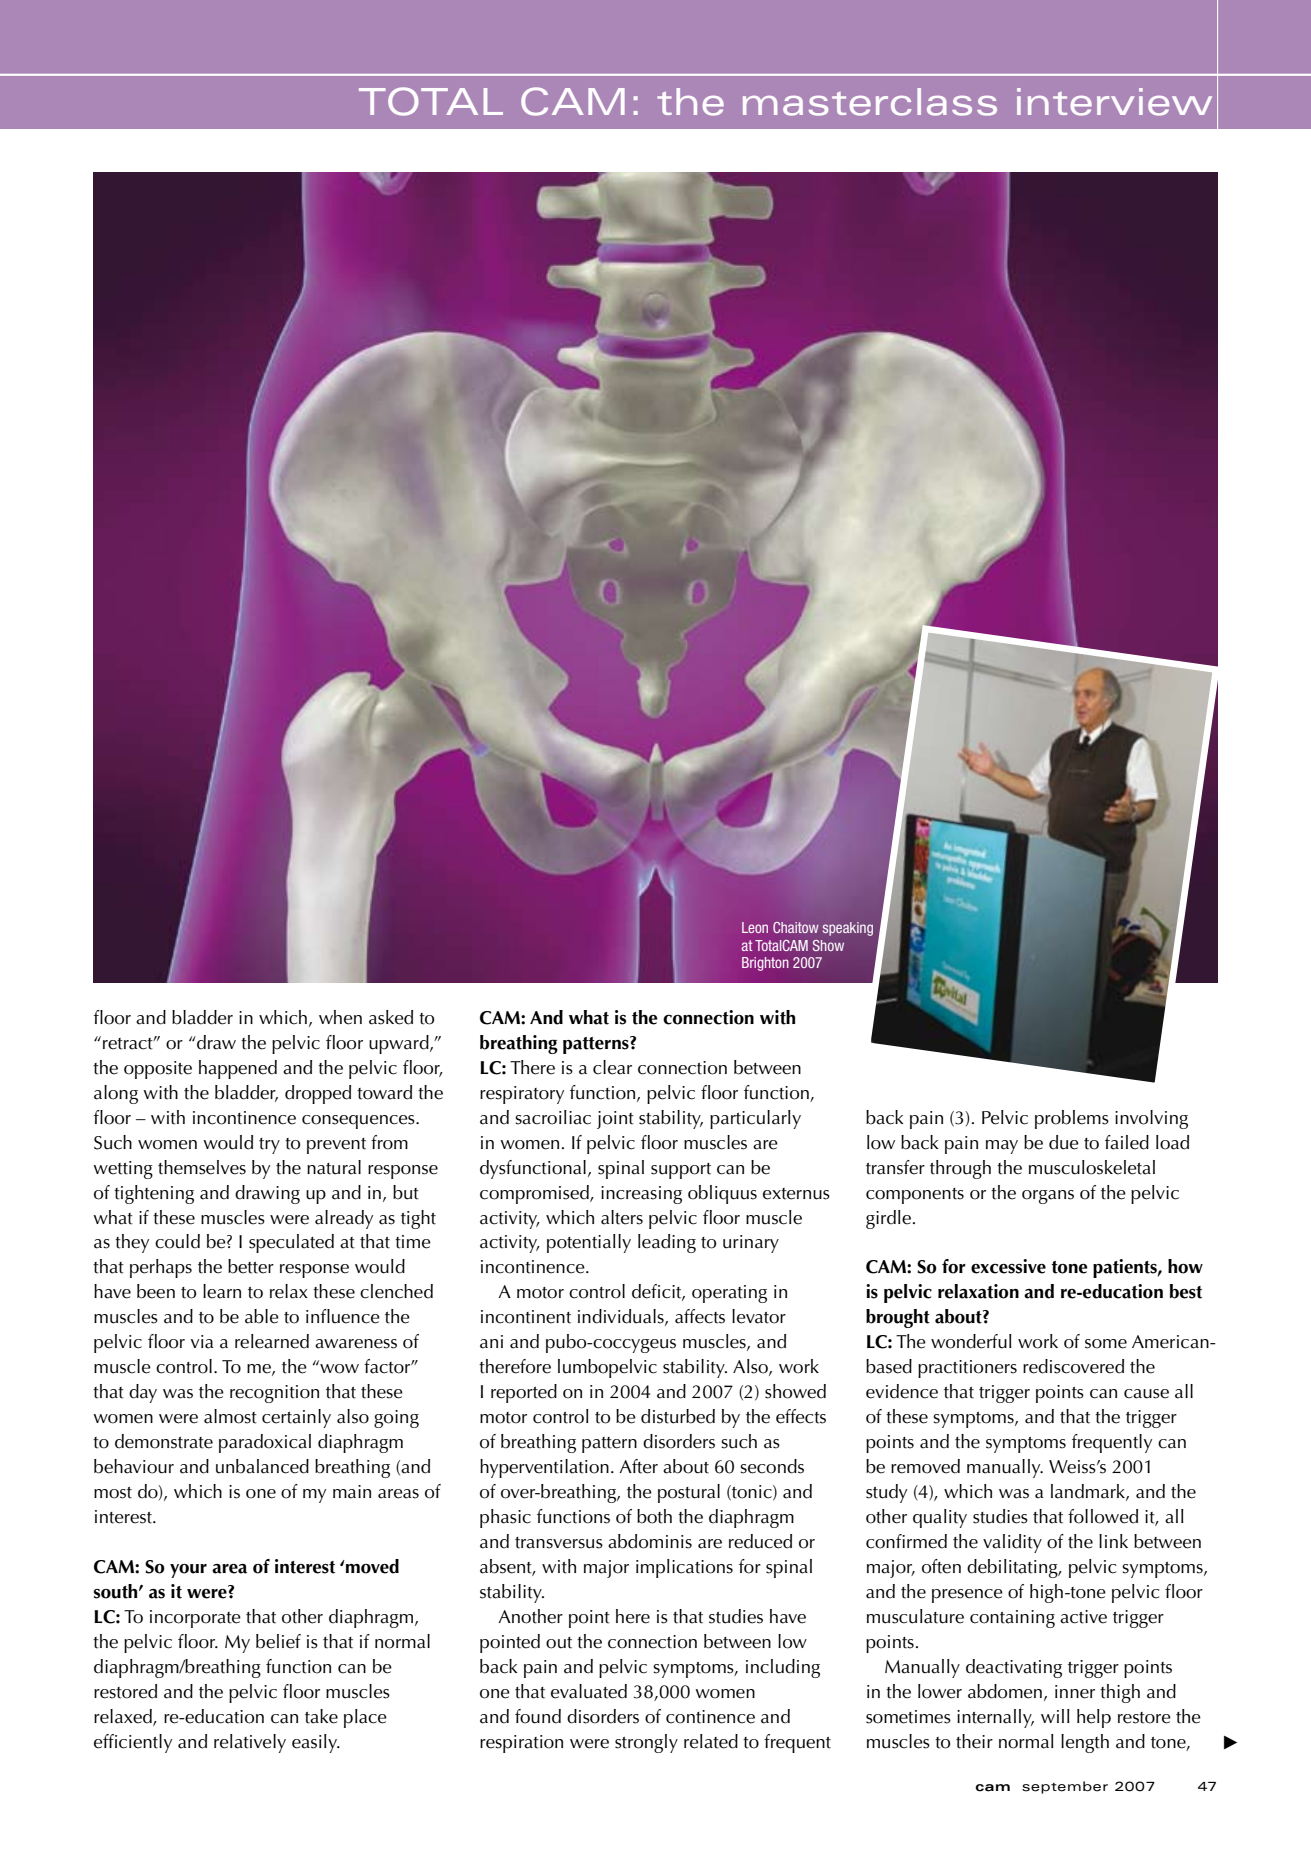  What do you see at coordinates (340, 1017) in the page?
I see `when` at bounding box center [340, 1017].
